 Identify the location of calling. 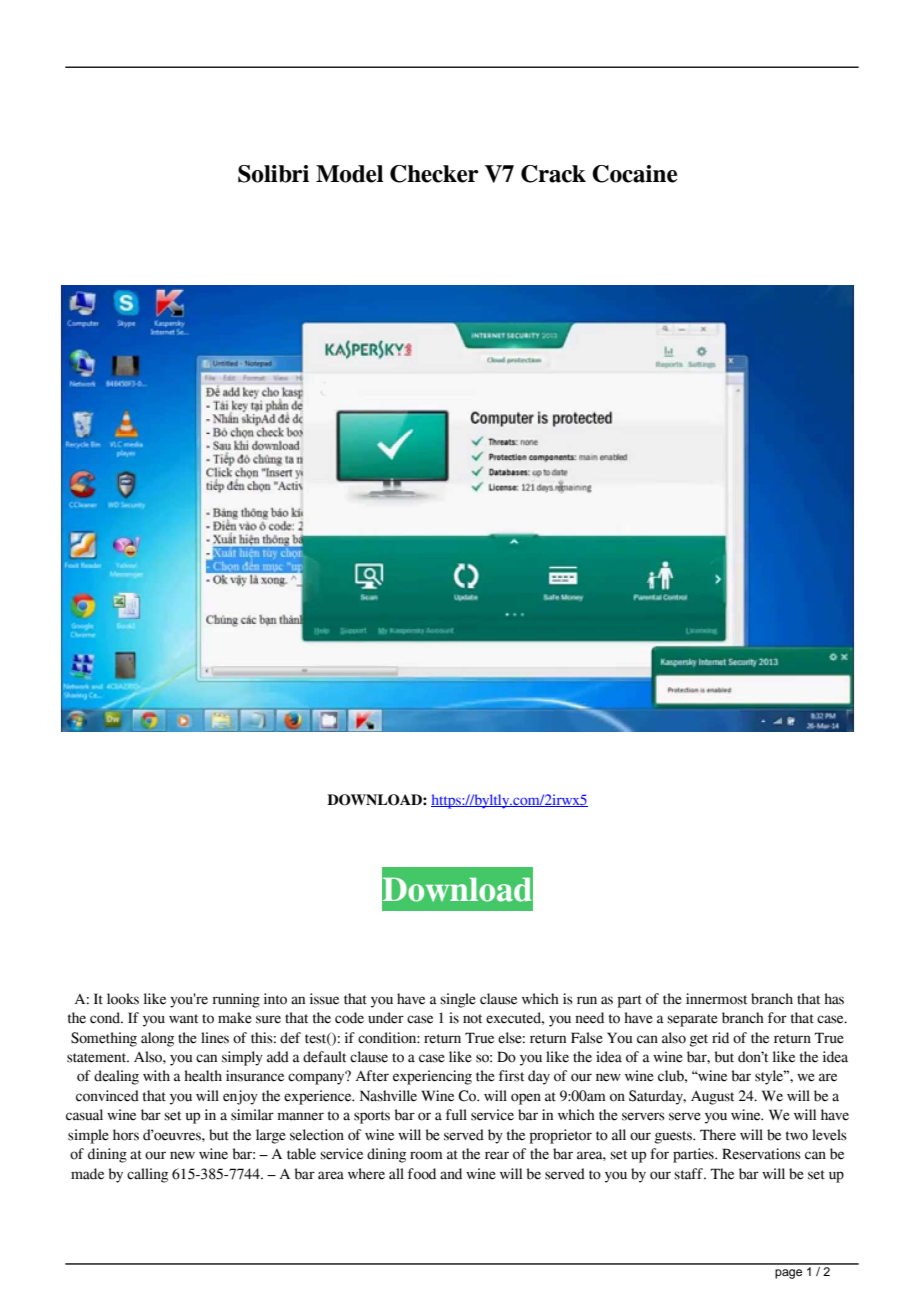
(147, 1175).
